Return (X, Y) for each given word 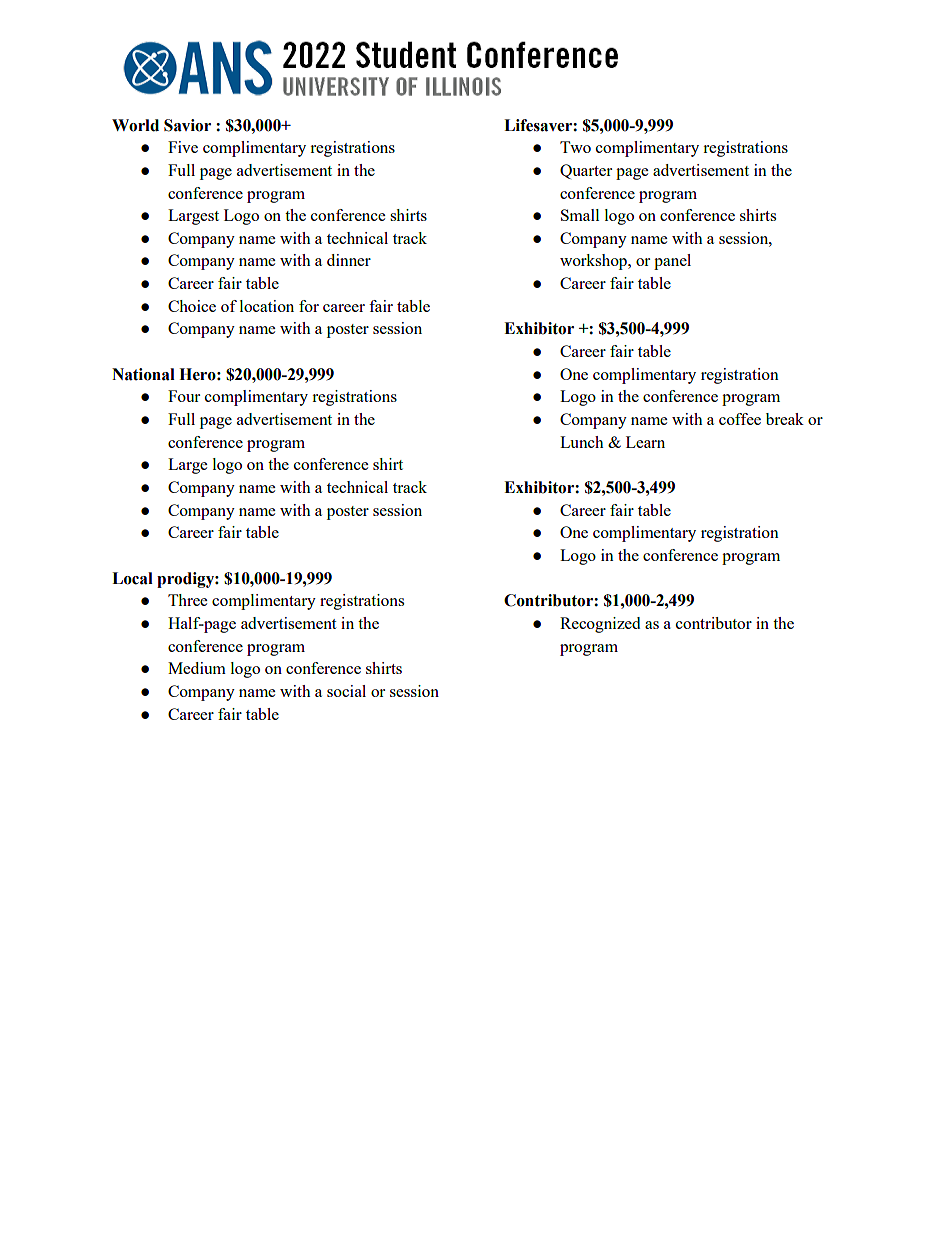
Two (575, 147)
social (346, 691)
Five (183, 147)
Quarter (586, 171)
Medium (197, 668)
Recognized (600, 625)
